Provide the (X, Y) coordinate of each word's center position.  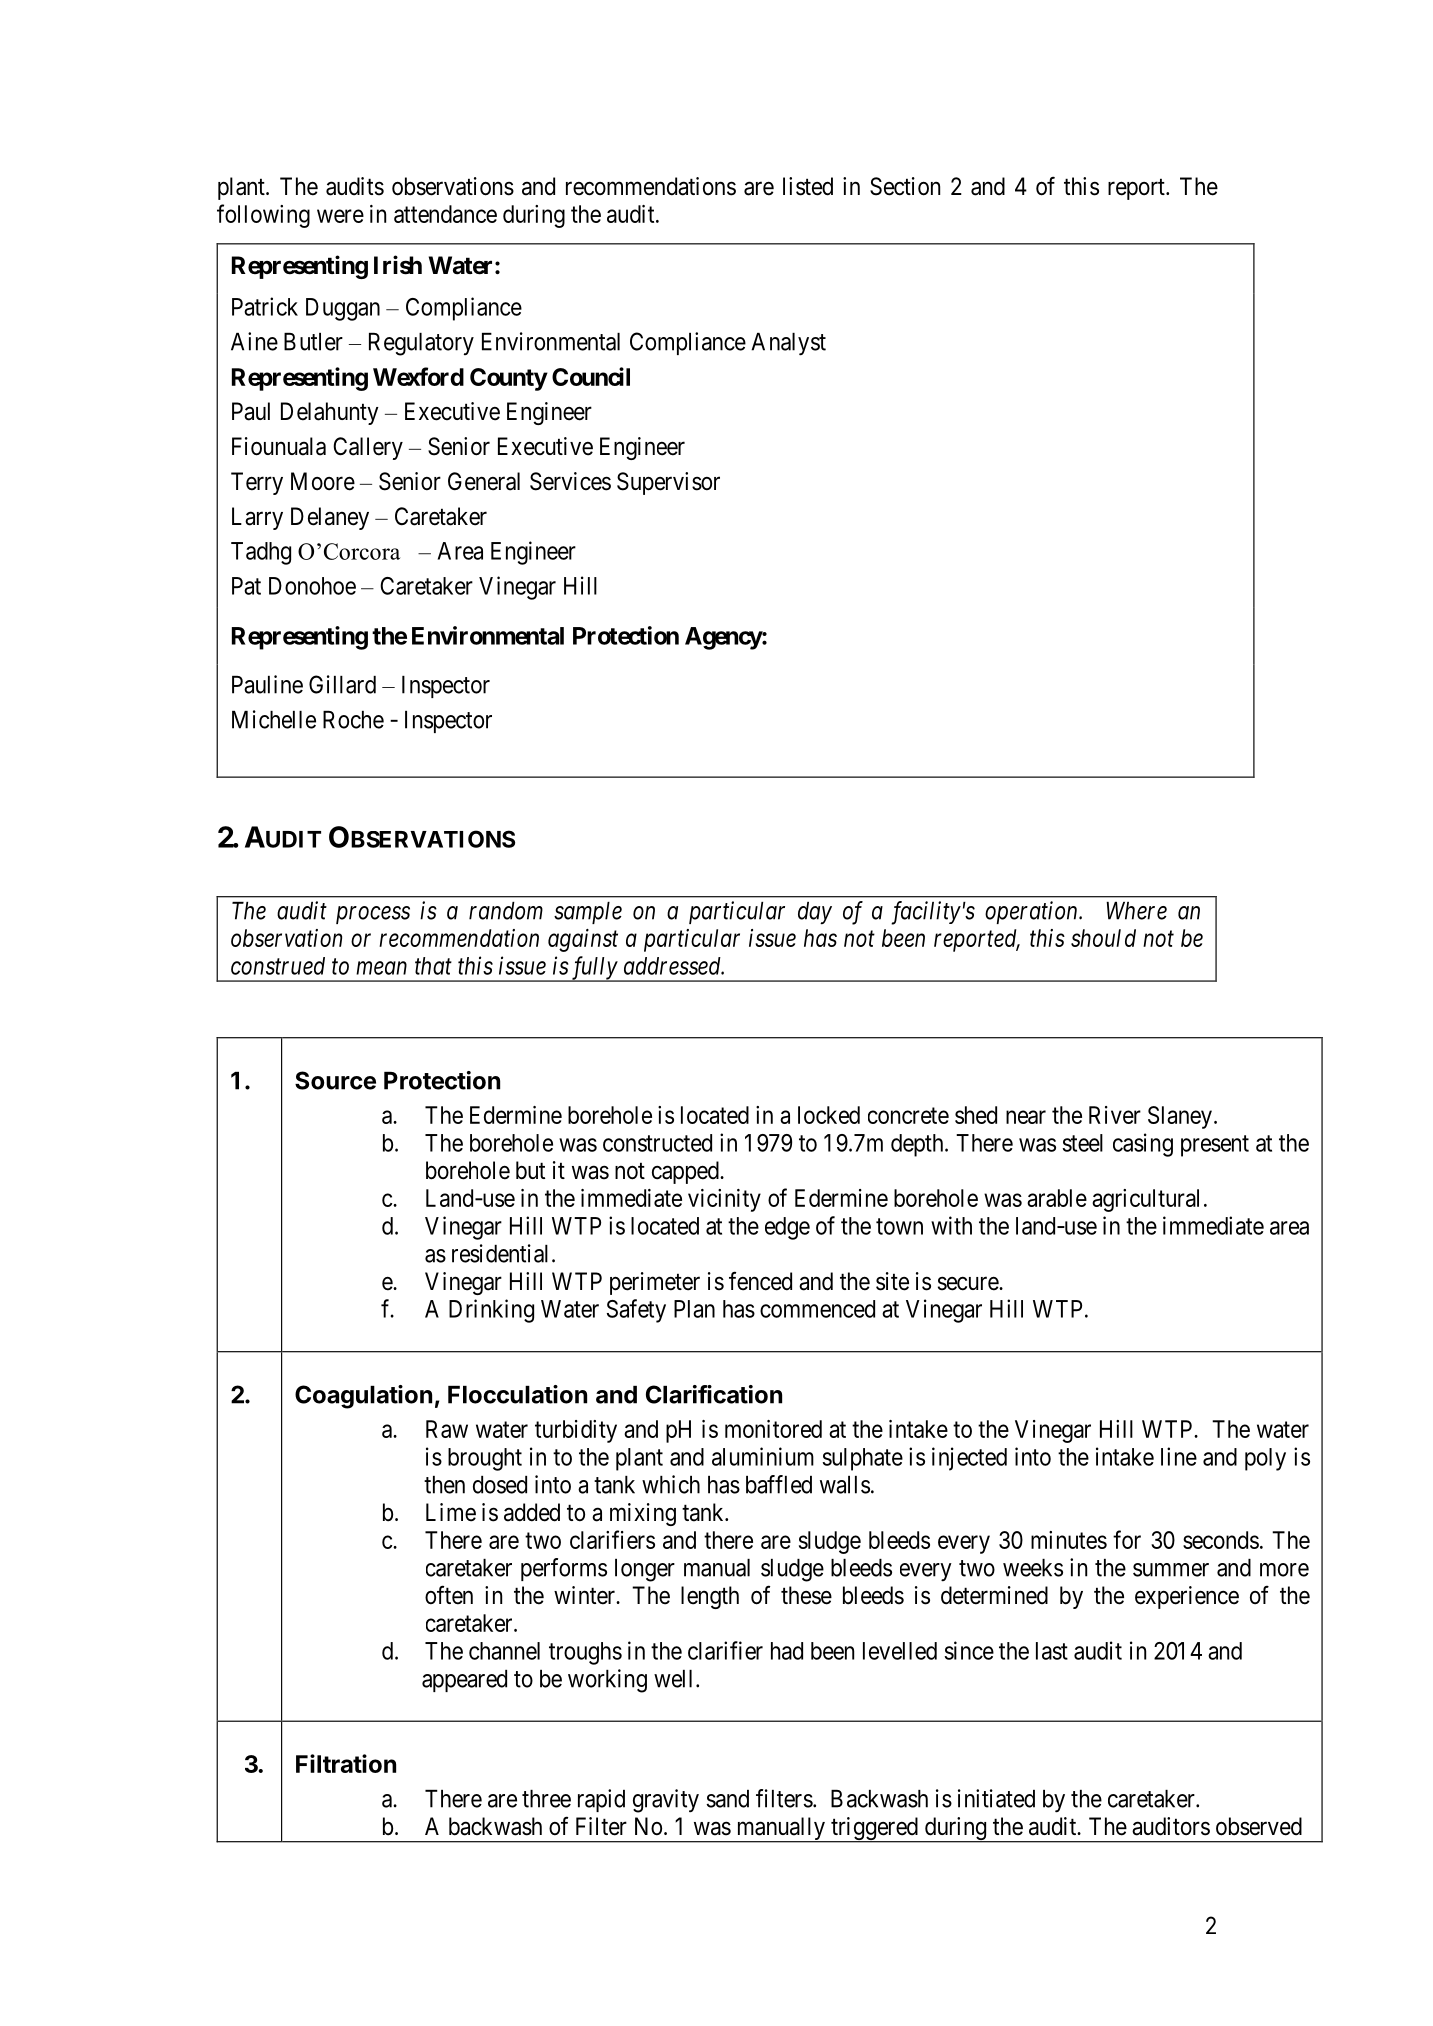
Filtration (346, 1763)
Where (1136, 911)
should (1103, 938)
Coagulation (363, 1397)
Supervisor (668, 483)
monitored (773, 1429)
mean (381, 968)
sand (727, 1799)
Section (905, 186)
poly (1265, 1459)
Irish (398, 265)
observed (1259, 1826)
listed (808, 186)
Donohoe (312, 586)
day (815, 913)
